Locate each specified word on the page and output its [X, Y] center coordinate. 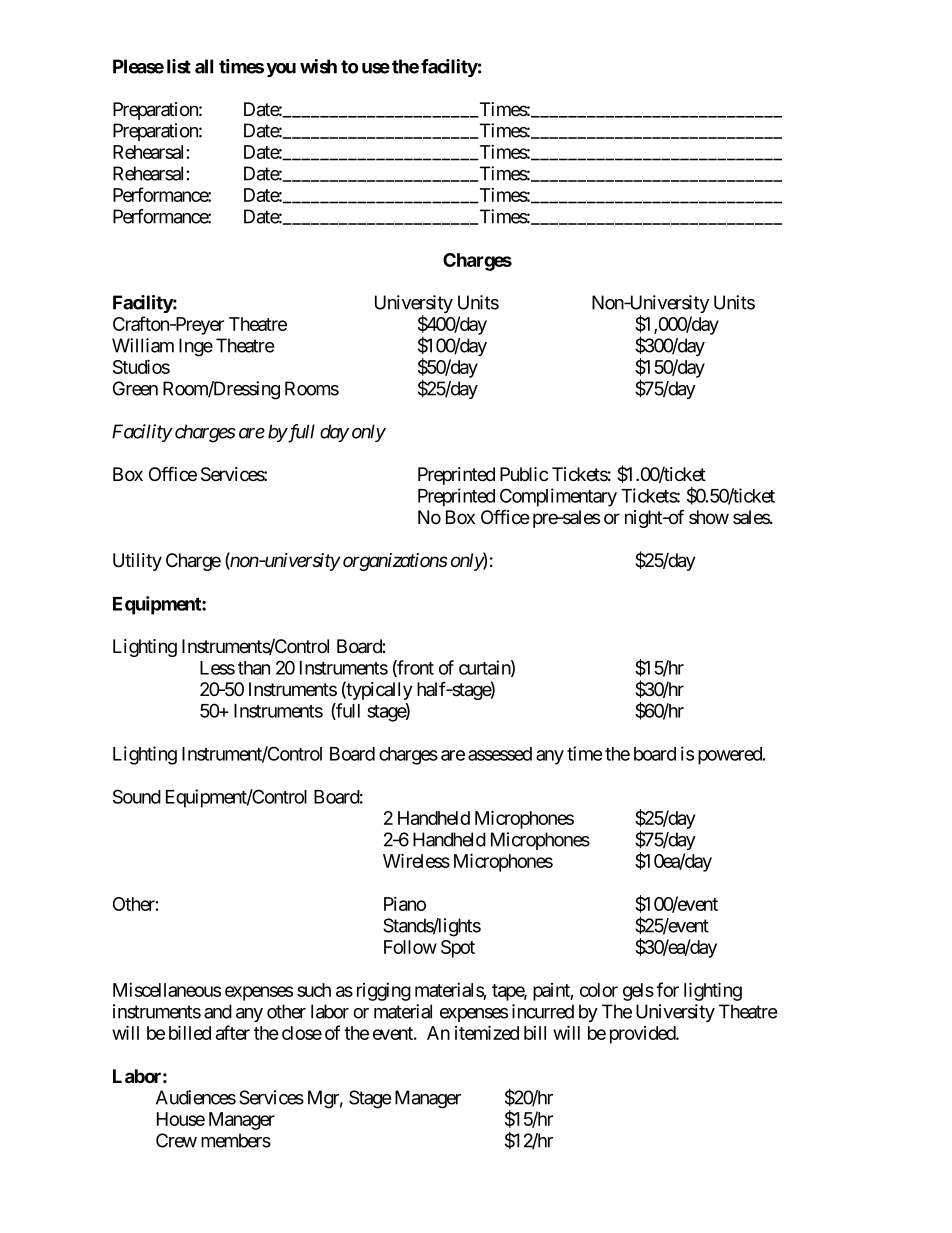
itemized [487, 1032]
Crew [176, 1140]
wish [318, 66]
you [281, 70]
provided [643, 1035]
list [179, 66]
